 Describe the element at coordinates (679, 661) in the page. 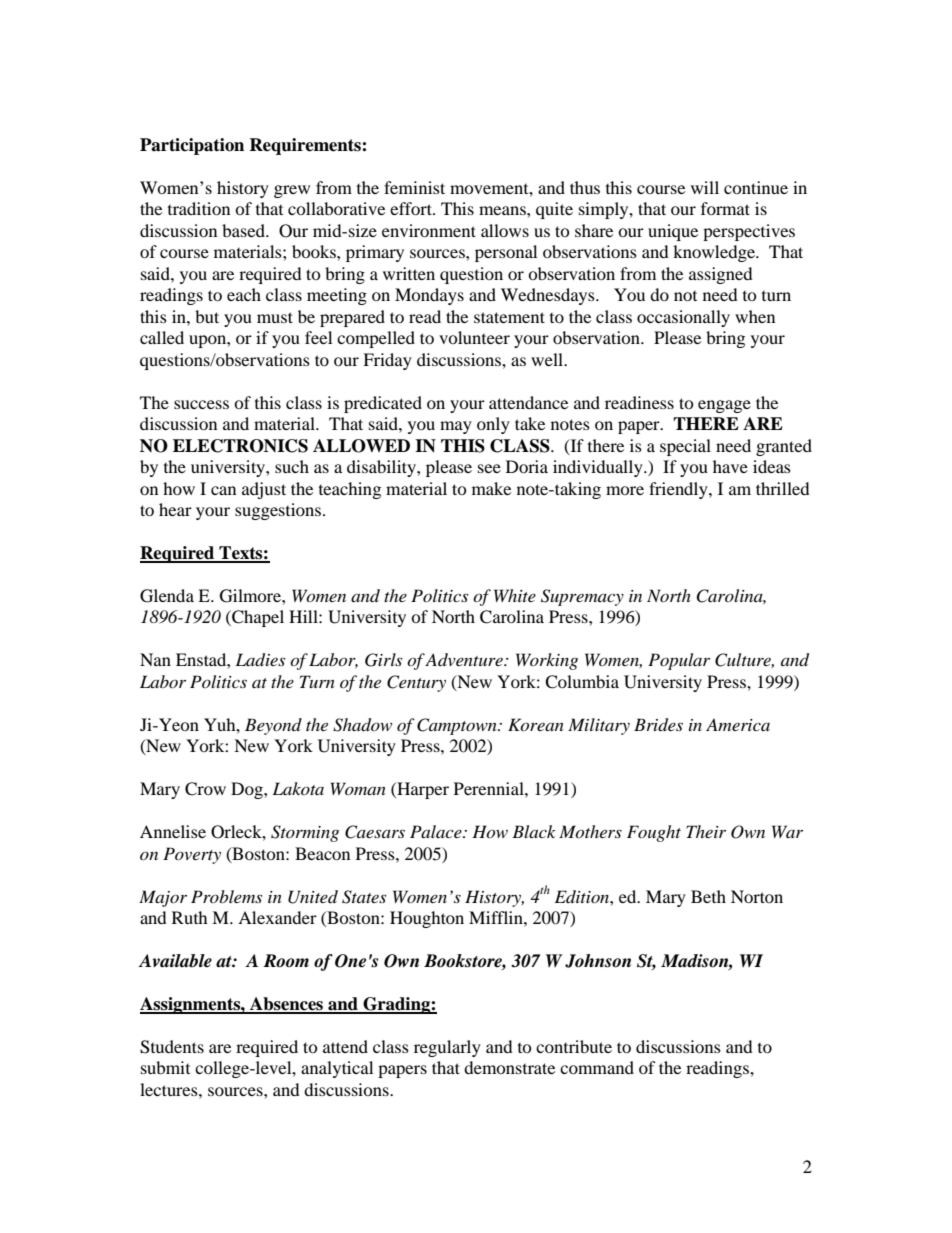

I see `Popular` at that location.
